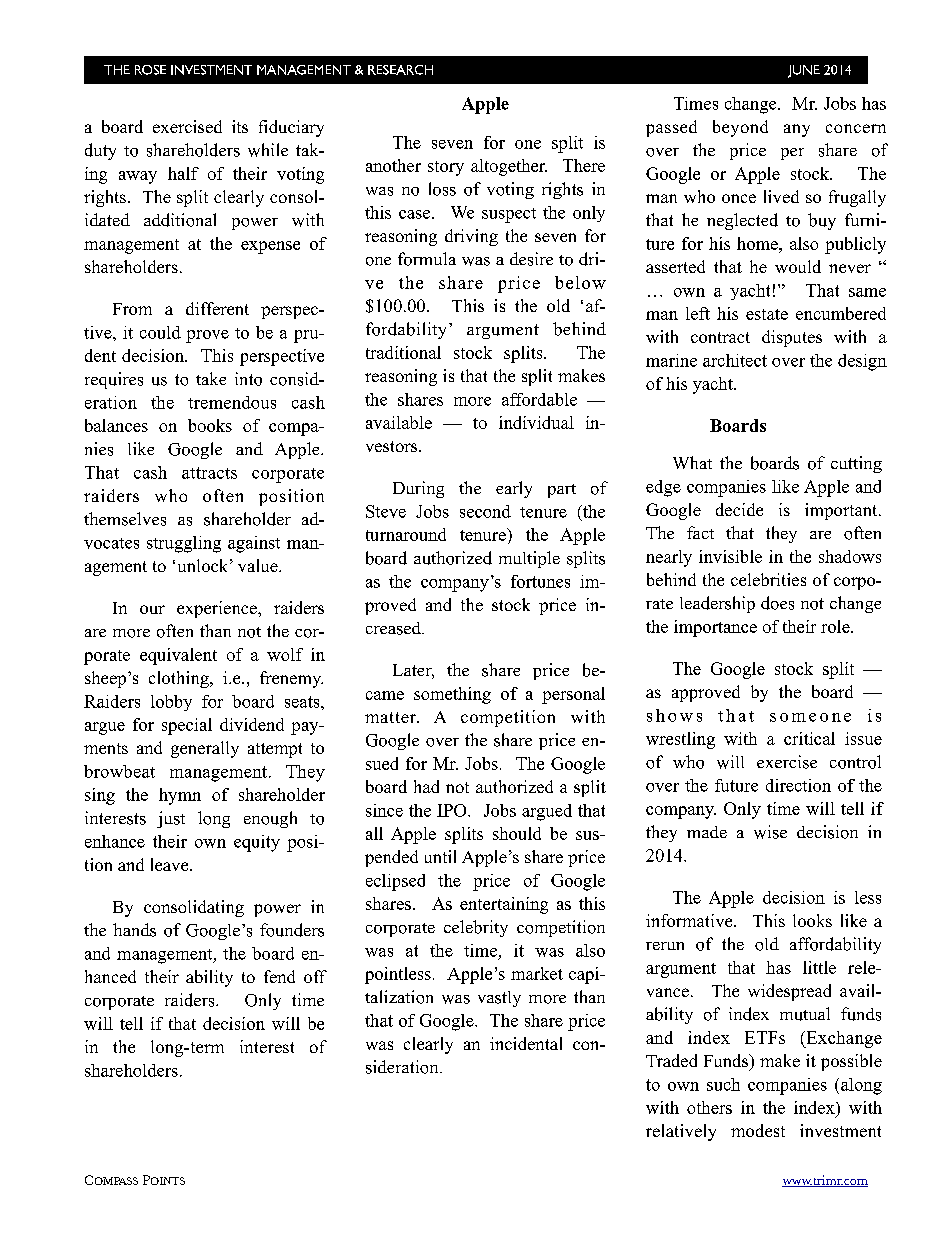 Image resolution: width=952 pixels, height=1233 pixels. What do you see at coordinates (809, 738) in the screenshot?
I see `critical` at bounding box center [809, 738].
